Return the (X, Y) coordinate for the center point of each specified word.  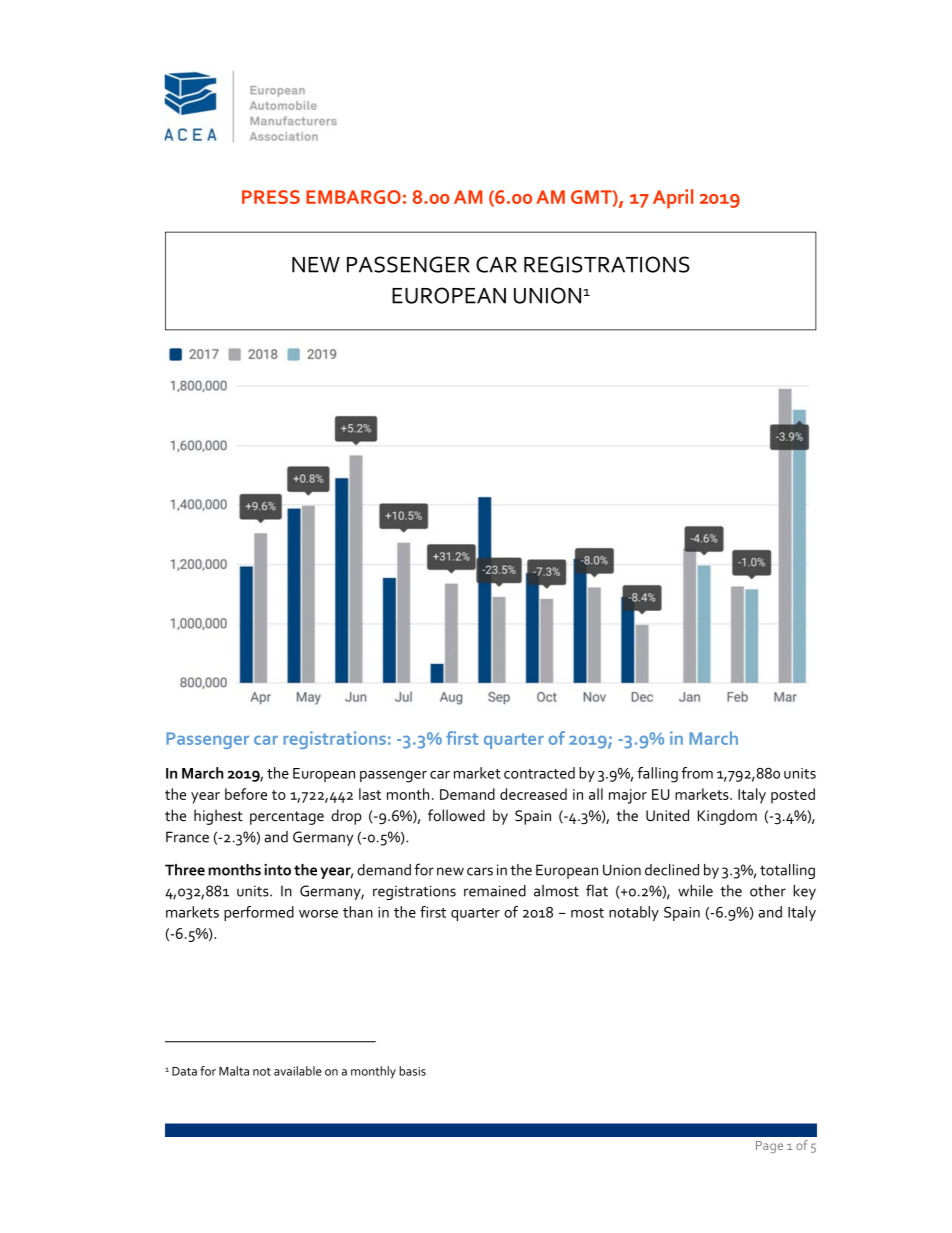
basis (412, 1071)
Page (769, 1147)
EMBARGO (353, 197)
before (246, 794)
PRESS (271, 197)
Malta (234, 1071)
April (673, 199)
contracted (539, 773)
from (697, 773)
